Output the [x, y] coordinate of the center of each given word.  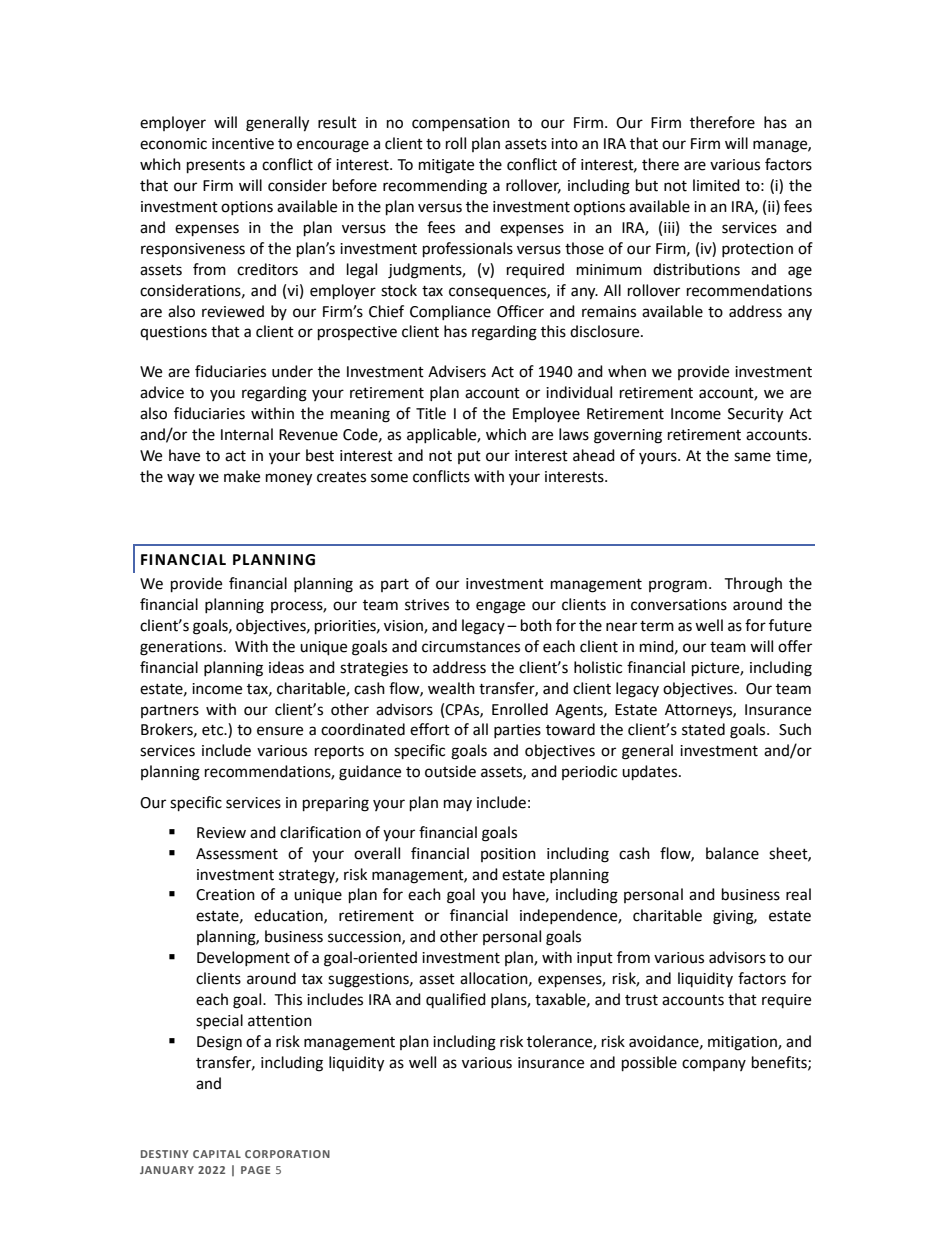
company [714, 1065]
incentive [243, 144]
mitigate [446, 166]
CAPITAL [217, 1154]
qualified [456, 1000]
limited [716, 185]
